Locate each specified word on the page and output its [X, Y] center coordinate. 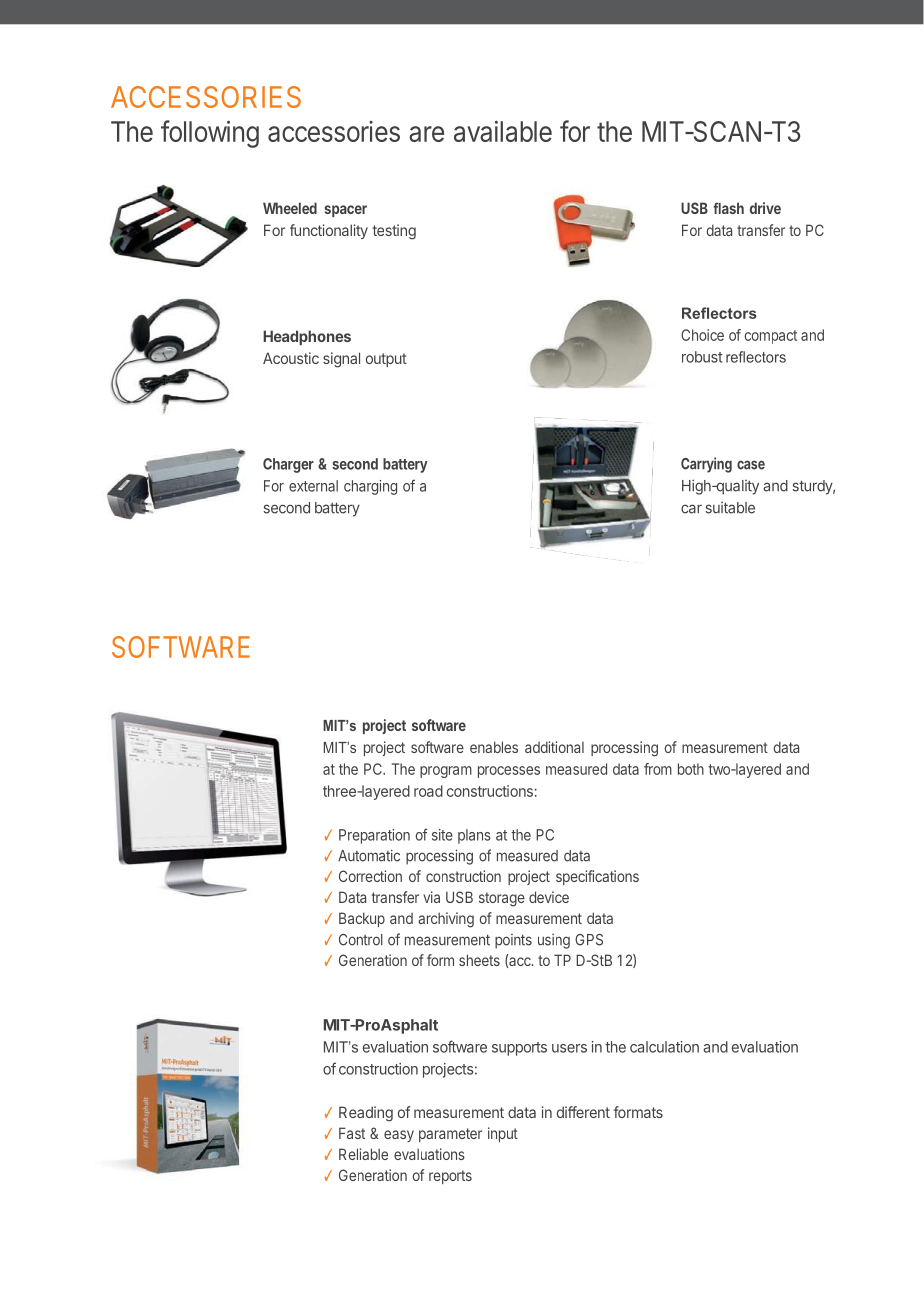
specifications [597, 877]
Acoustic [291, 358]
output [386, 360]
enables [494, 747]
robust [702, 357]
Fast [352, 1133]
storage [502, 899]
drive [765, 208]
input [503, 1134]
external [313, 486]
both [691, 769]
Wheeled [290, 208]
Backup [362, 919]
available [503, 131]
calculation [664, 1047]
